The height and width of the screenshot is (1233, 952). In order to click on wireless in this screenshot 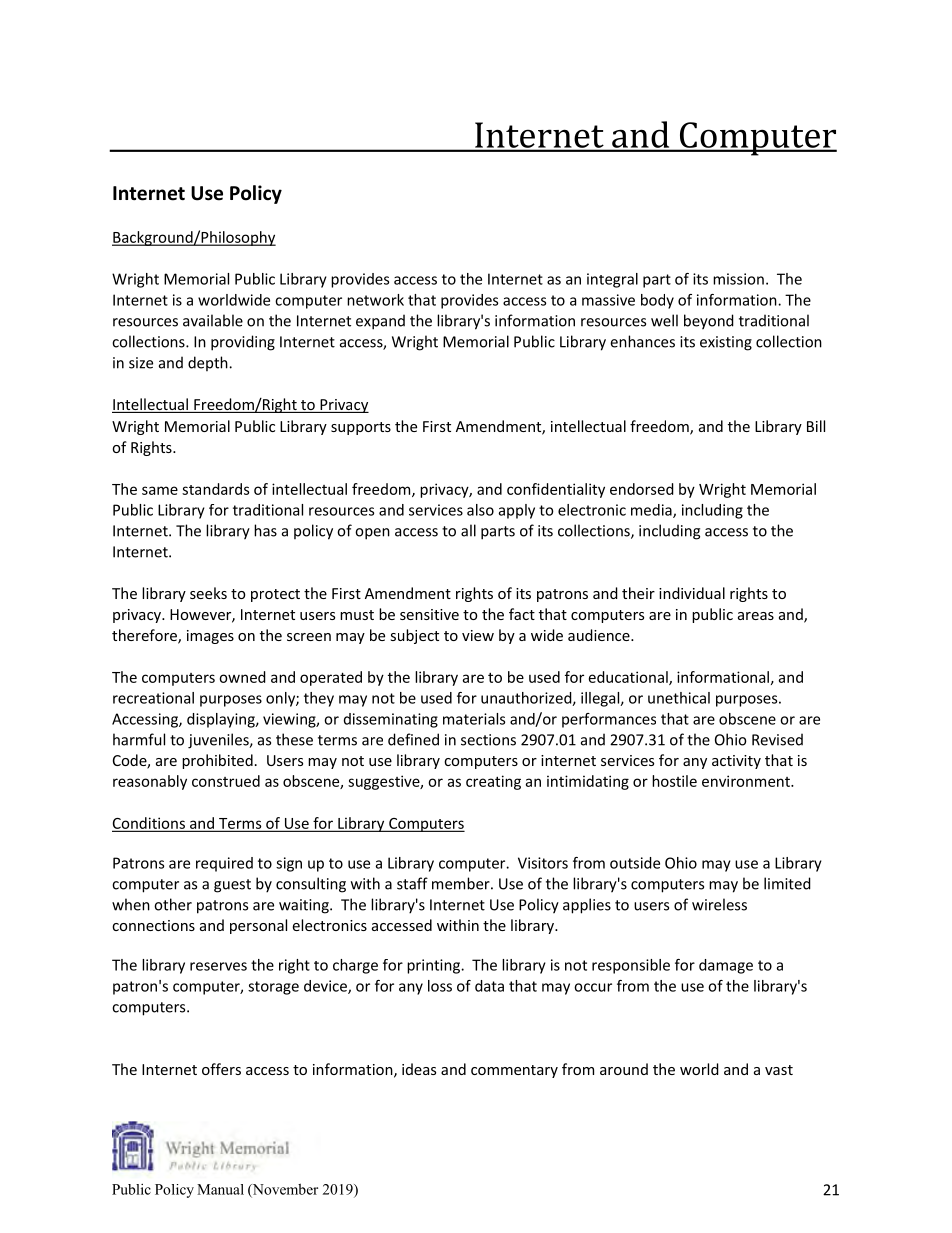, I will do `click(719, 904)`.
